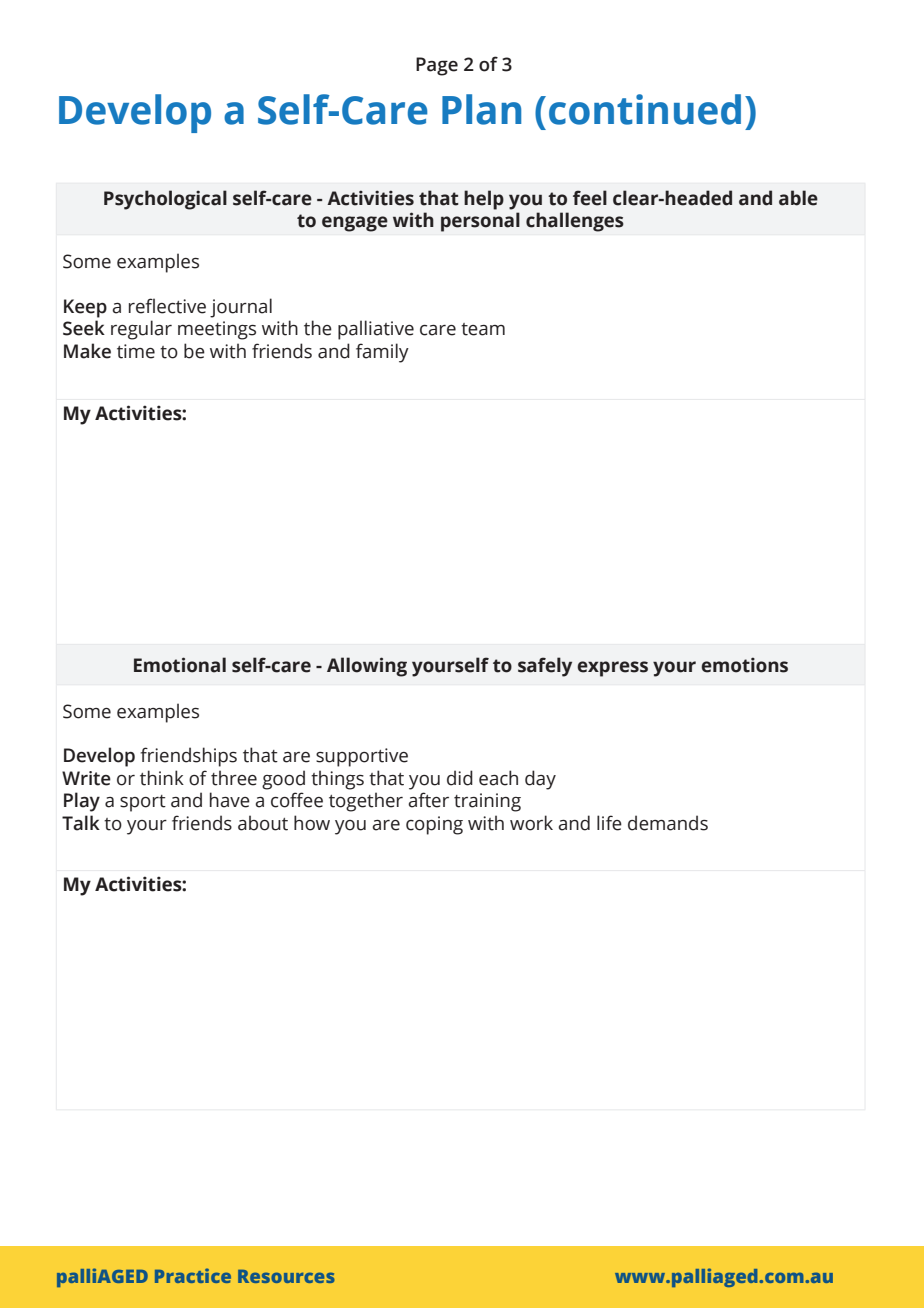 The width and height of the screenshot is (924, 1308). Describe the element at coordinates (668, 823) in the screenshot. I see `demands` at that location.
